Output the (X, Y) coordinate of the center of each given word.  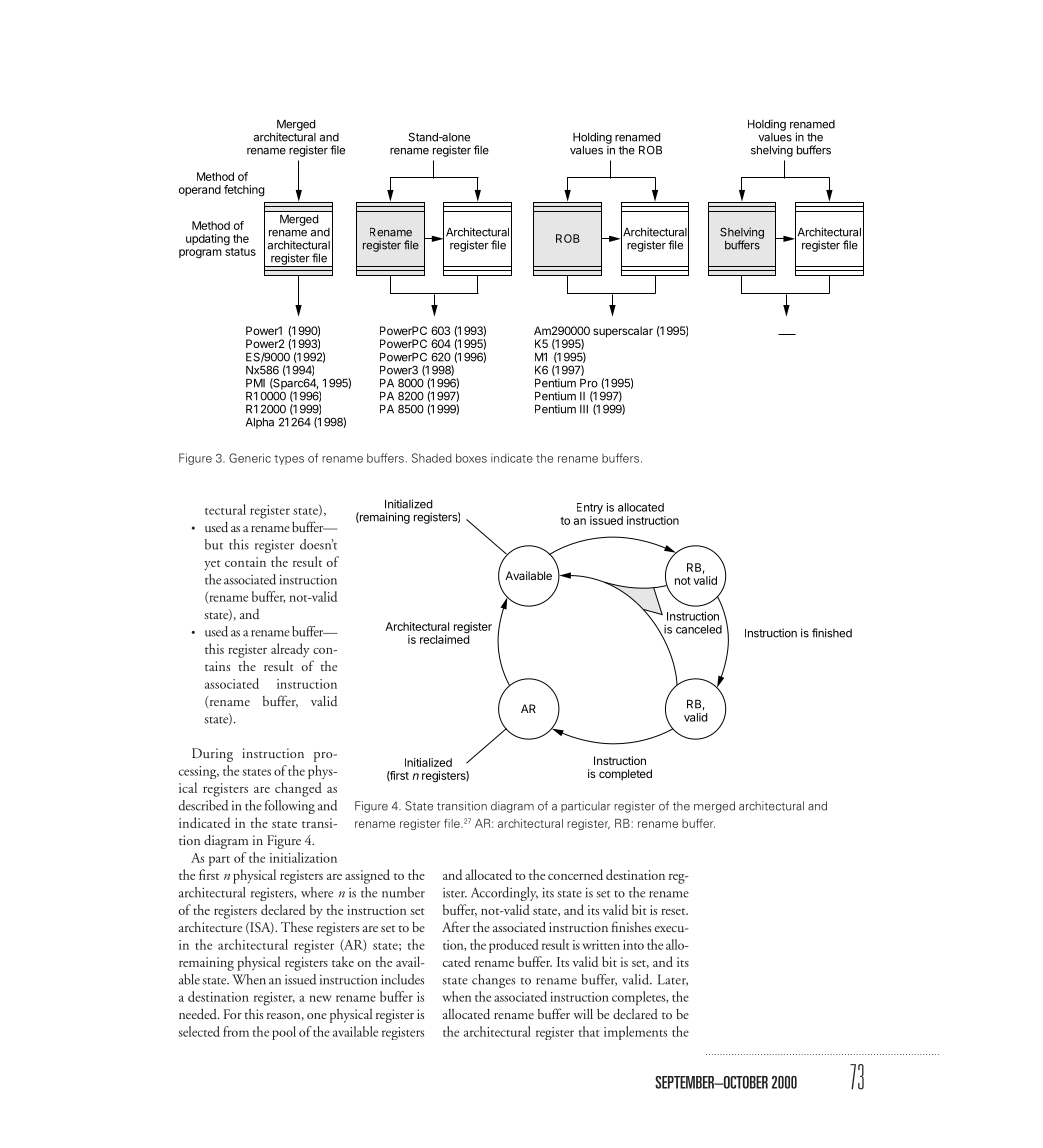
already (290, 650)
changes (493, 981)
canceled (699, 629)
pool (284, 1033)
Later (672, 980)
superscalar (623, 332)
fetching (244, 191)
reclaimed (445, 639)
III (584, 409)
